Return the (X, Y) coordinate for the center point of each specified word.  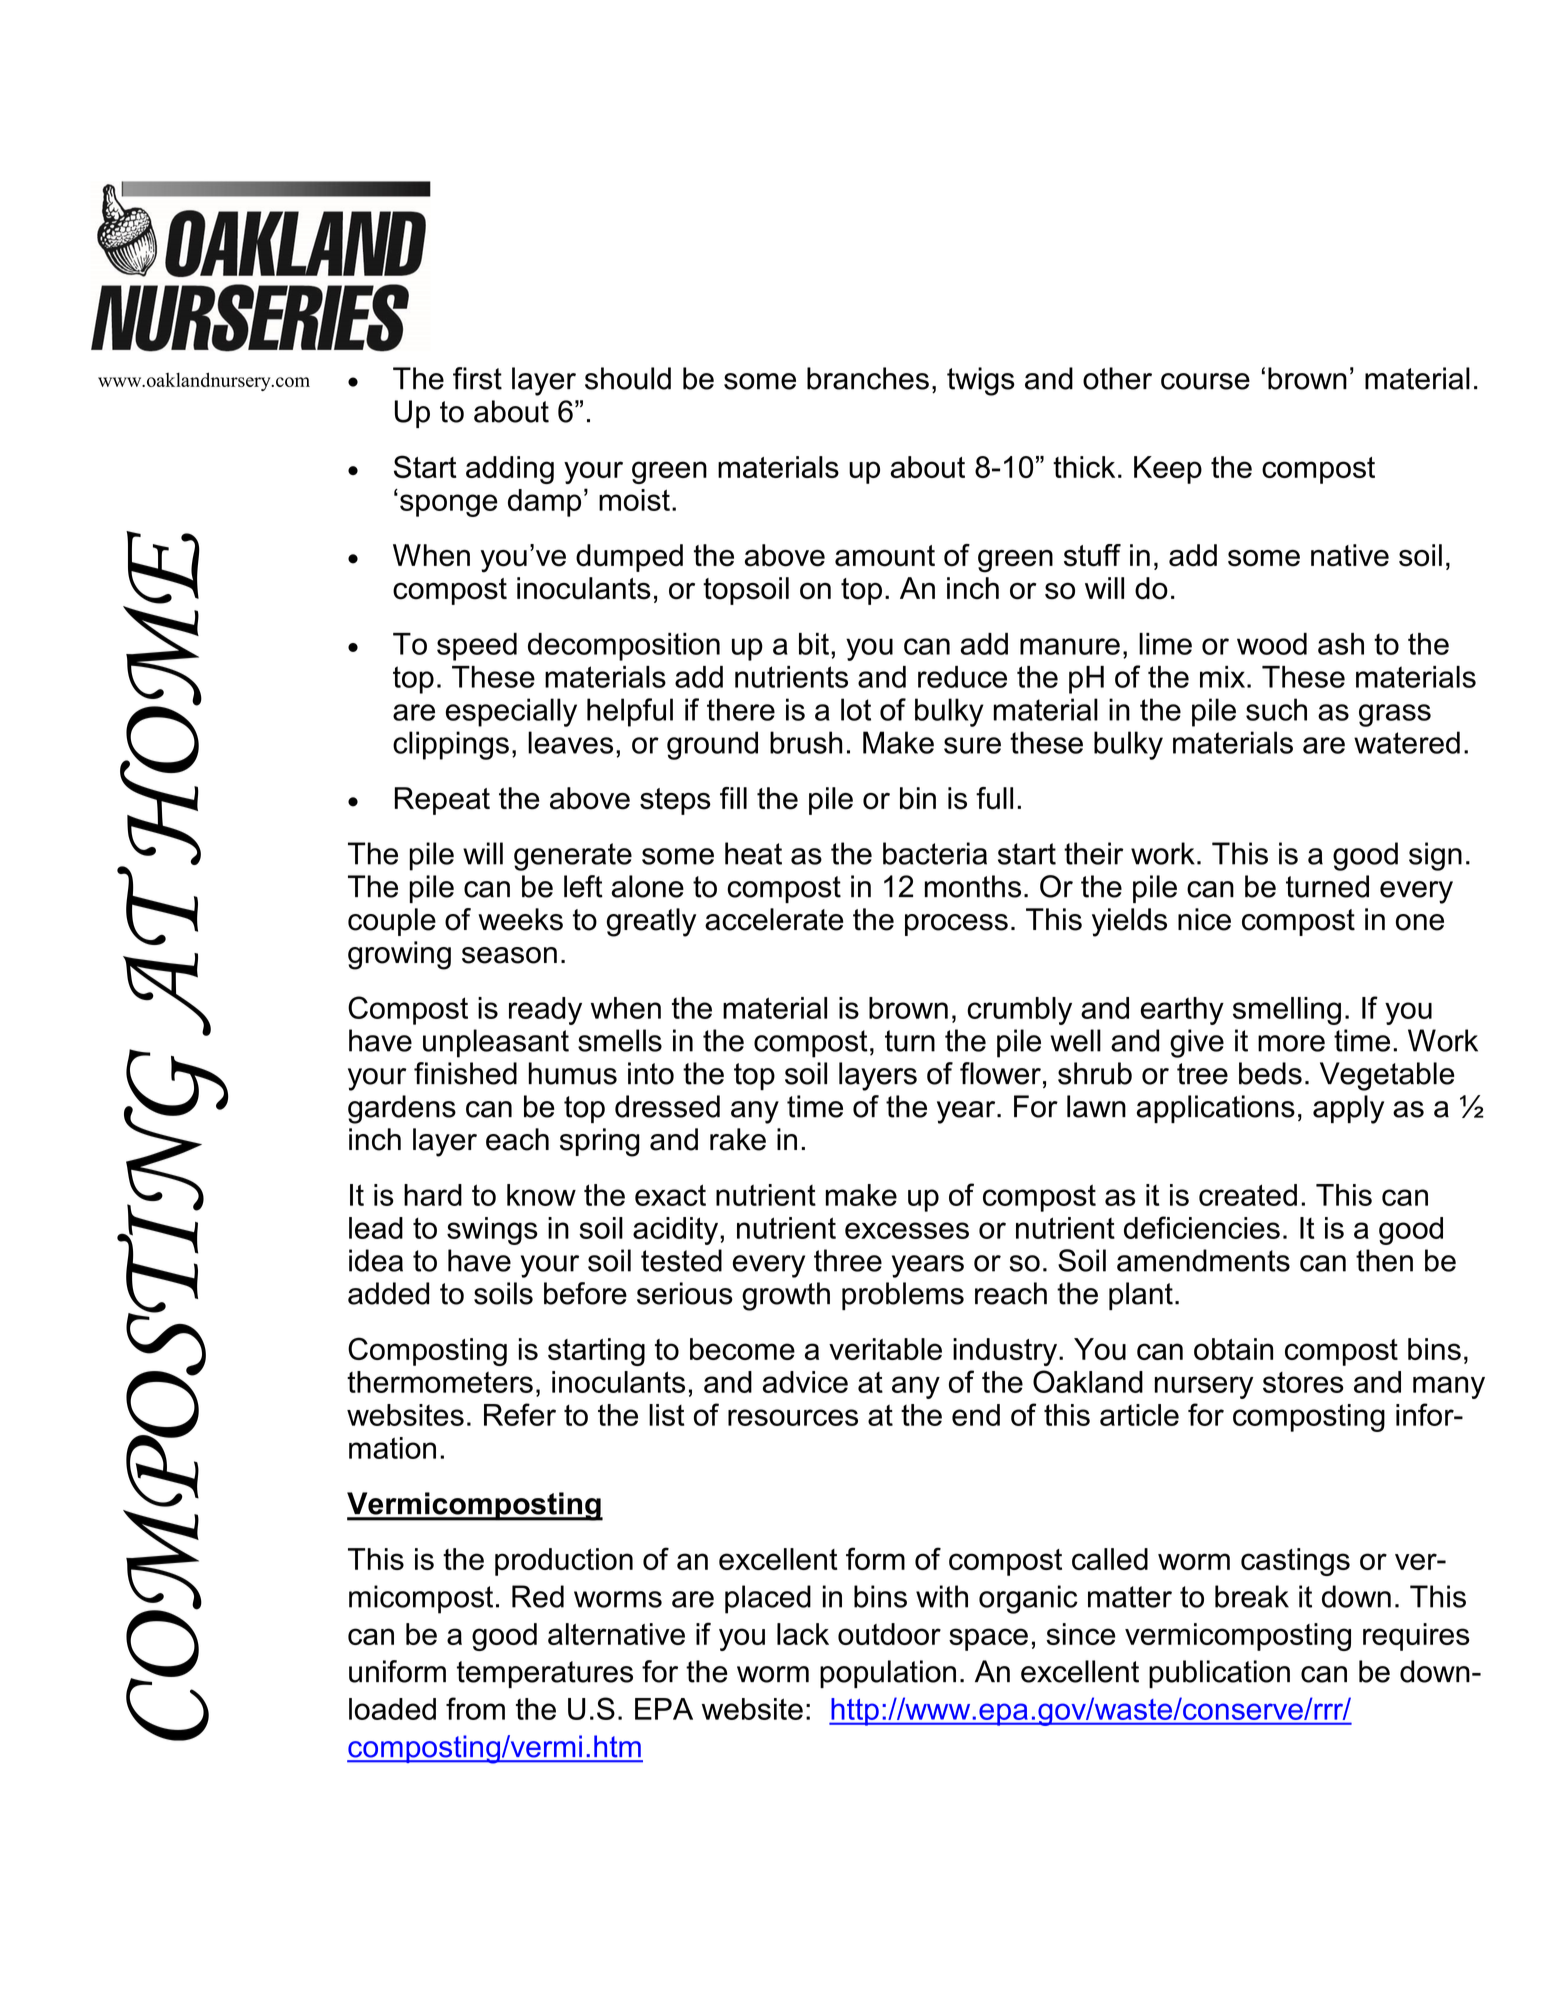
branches (868, 378)
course (1205, 381)
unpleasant (496, 1043)
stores (1303, 1382)
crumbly (1019, 1011)
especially (511, 712)
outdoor (889, 1634)
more (1291, 1043)
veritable (885, 1349)
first (477, 378)
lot (856, 709)
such (1276, 709)
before (585, 1293)
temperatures (545, 1674)
